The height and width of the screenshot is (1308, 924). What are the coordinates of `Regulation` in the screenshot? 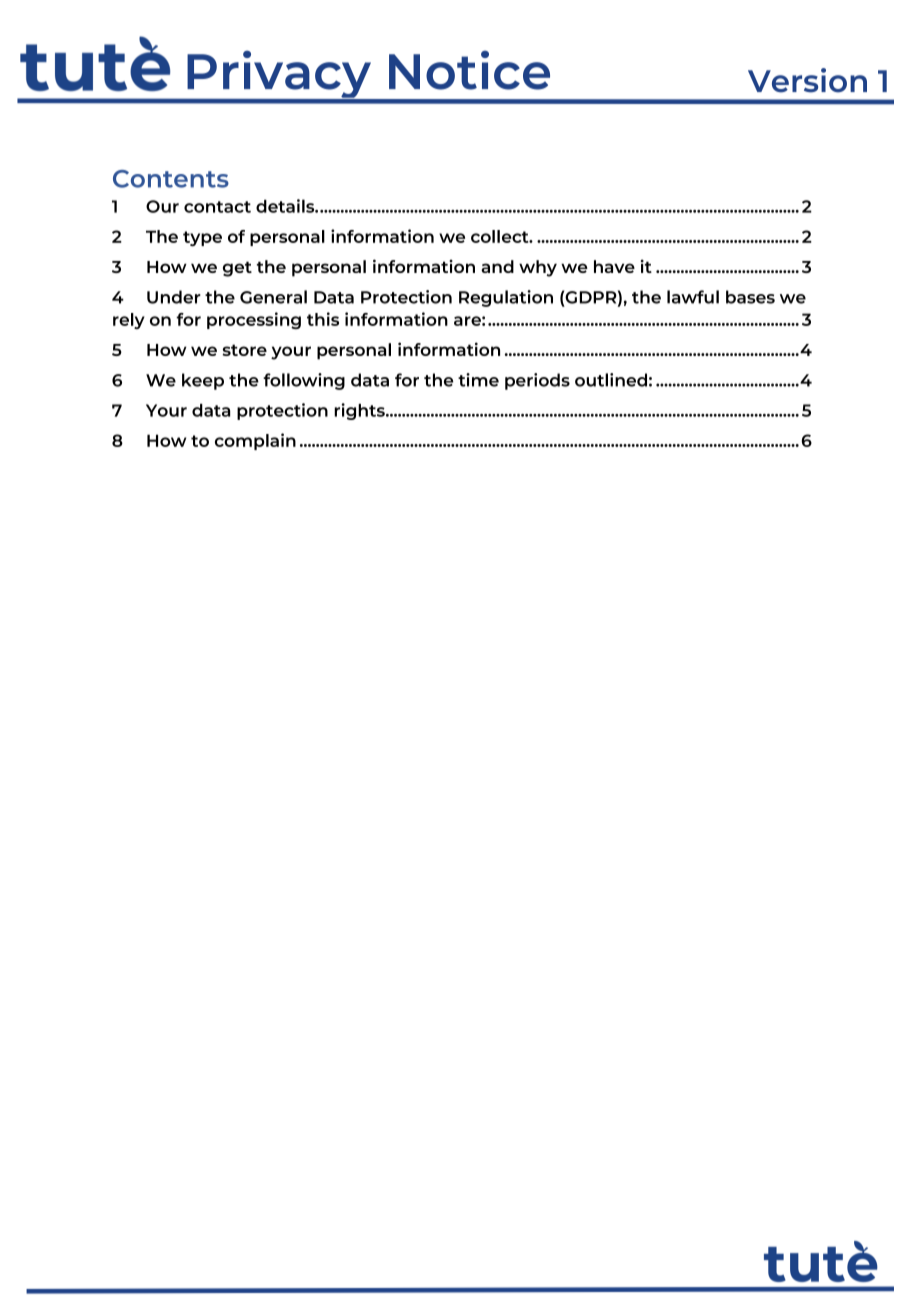 It's located at (506, 298).
